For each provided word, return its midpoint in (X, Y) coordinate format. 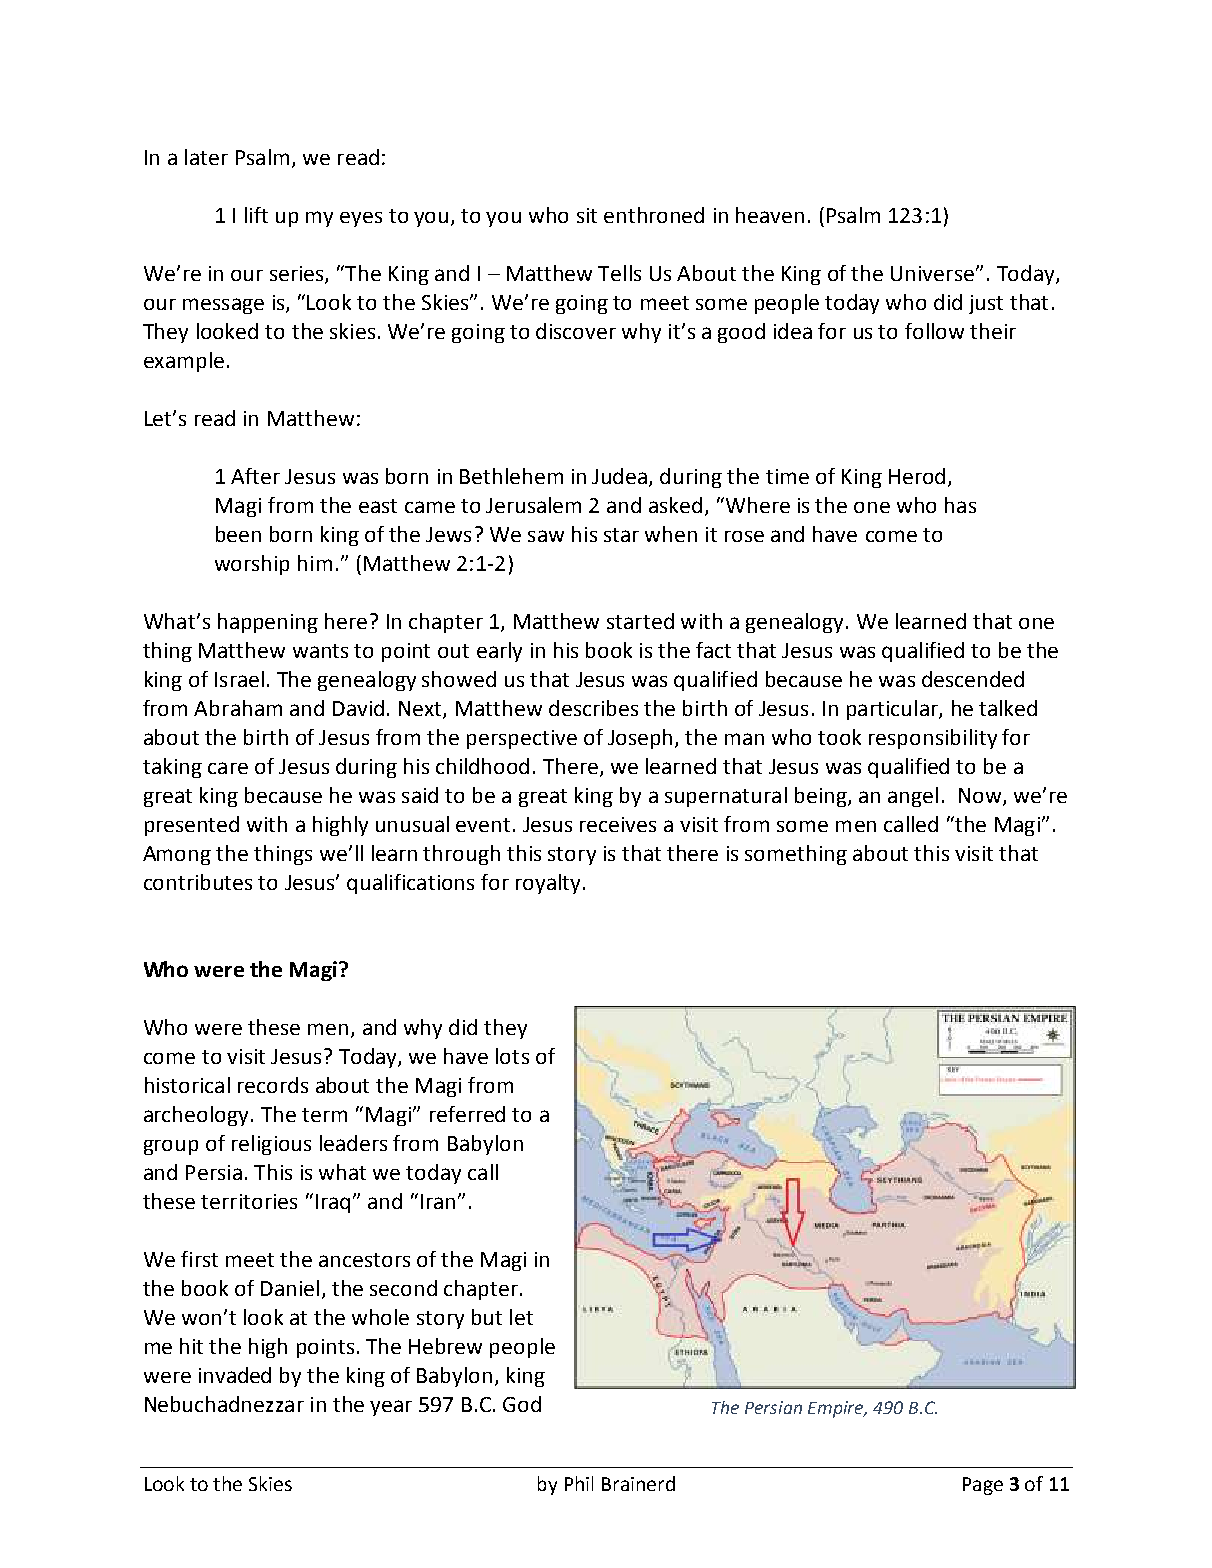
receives (618, 824)
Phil (579, 1483)
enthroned (654, 215)
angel (913, 797)
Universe (932, 273)
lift (256, 215)
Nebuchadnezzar (224, 1404)
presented (192, 826)
